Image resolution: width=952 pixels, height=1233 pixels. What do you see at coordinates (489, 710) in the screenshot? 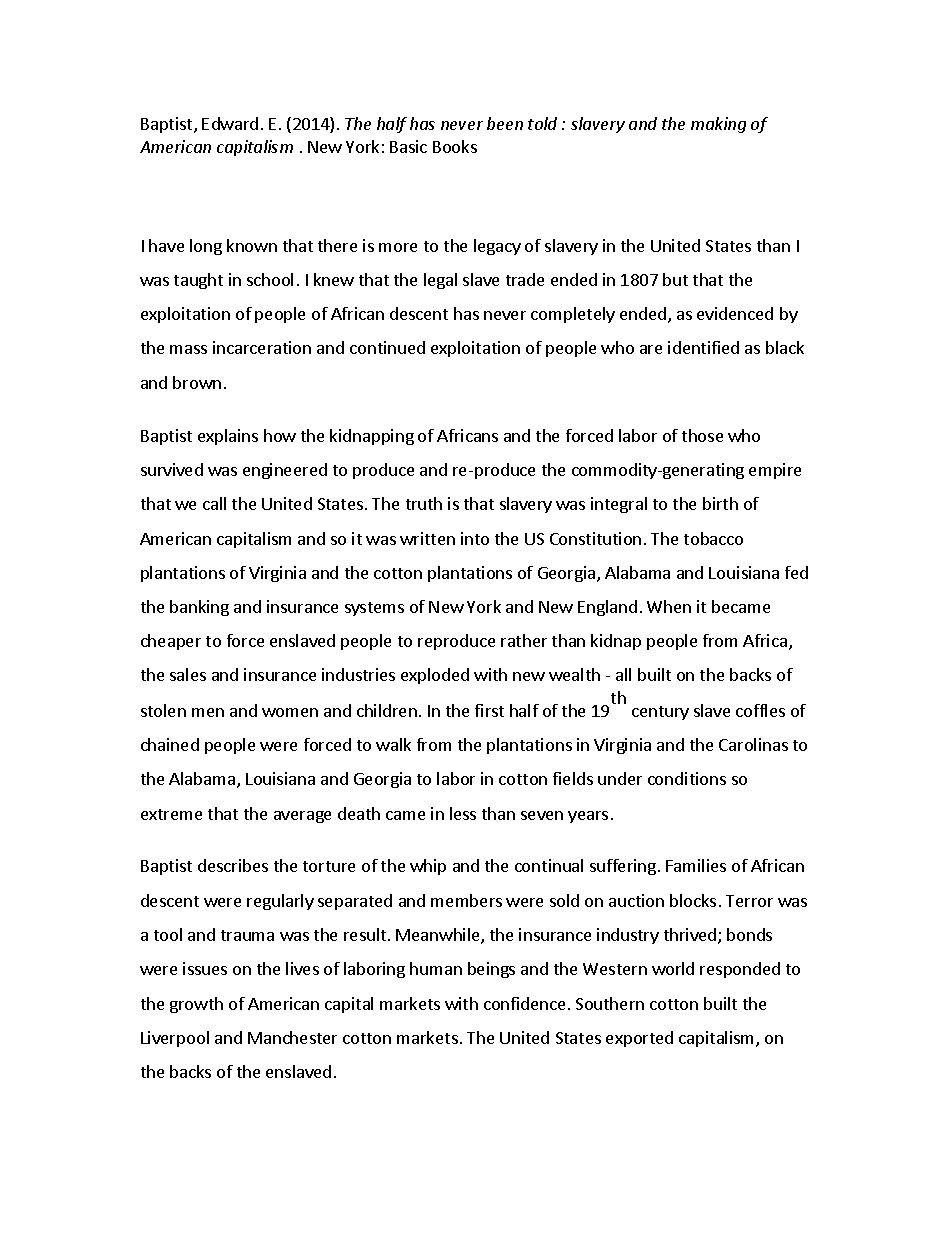
I see `first` at bounding box center [489, 710].
